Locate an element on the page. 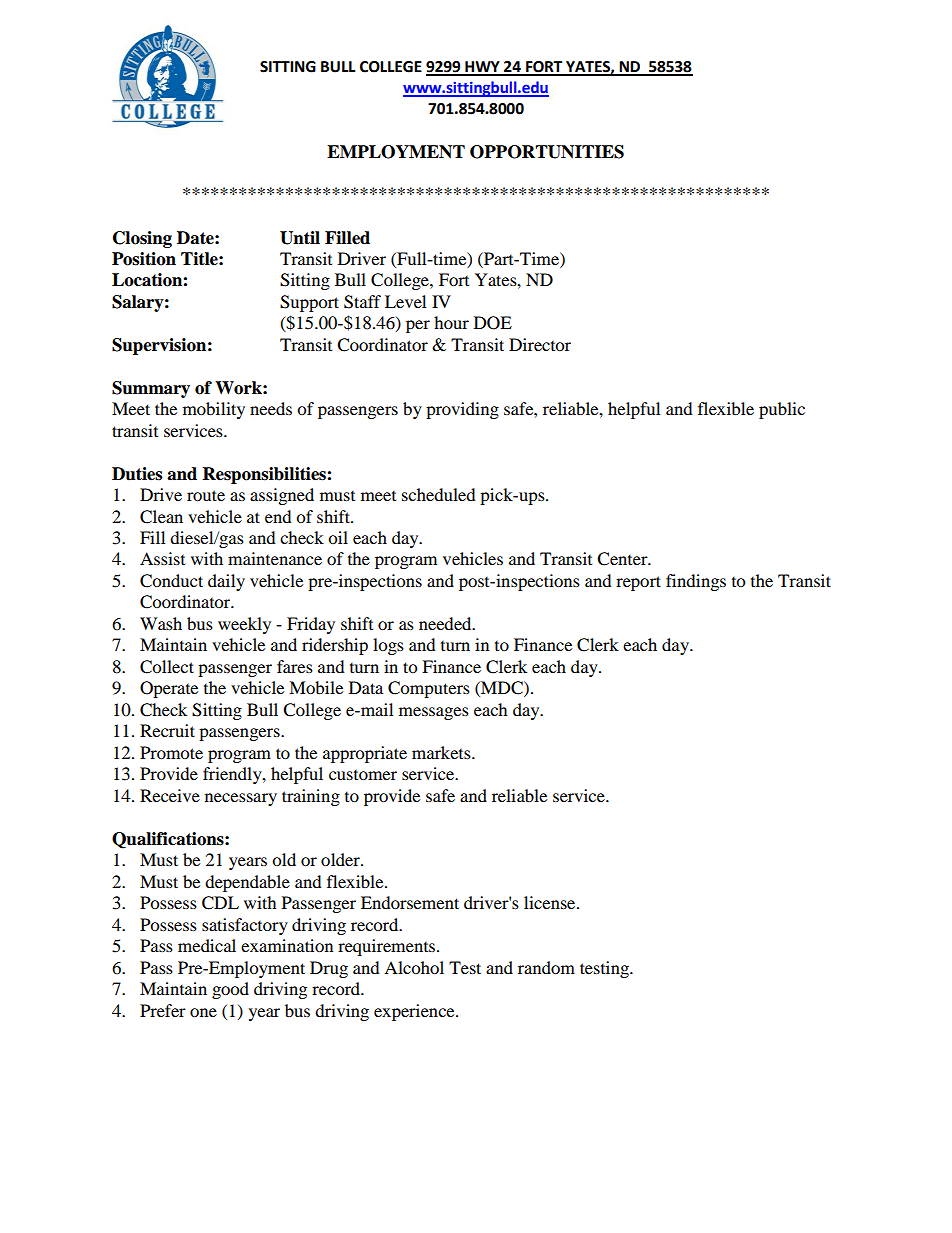 The height and width of the page is (1233, 952). findings is located at coordinates (696, 582).
